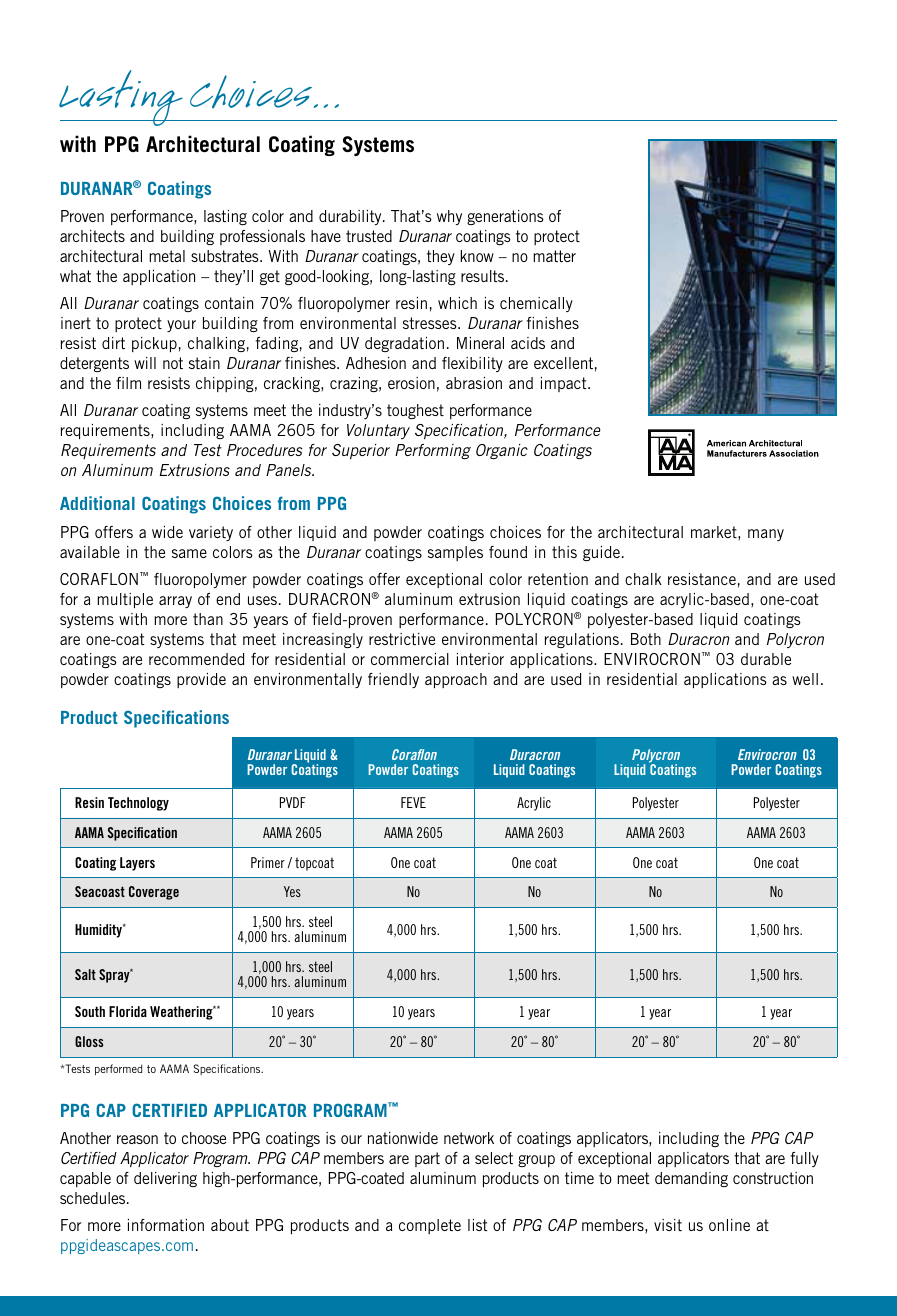  What do you see at coordinates (165, 1179) in the image?
I see `delivering` at bounding box center [165, 1179].
